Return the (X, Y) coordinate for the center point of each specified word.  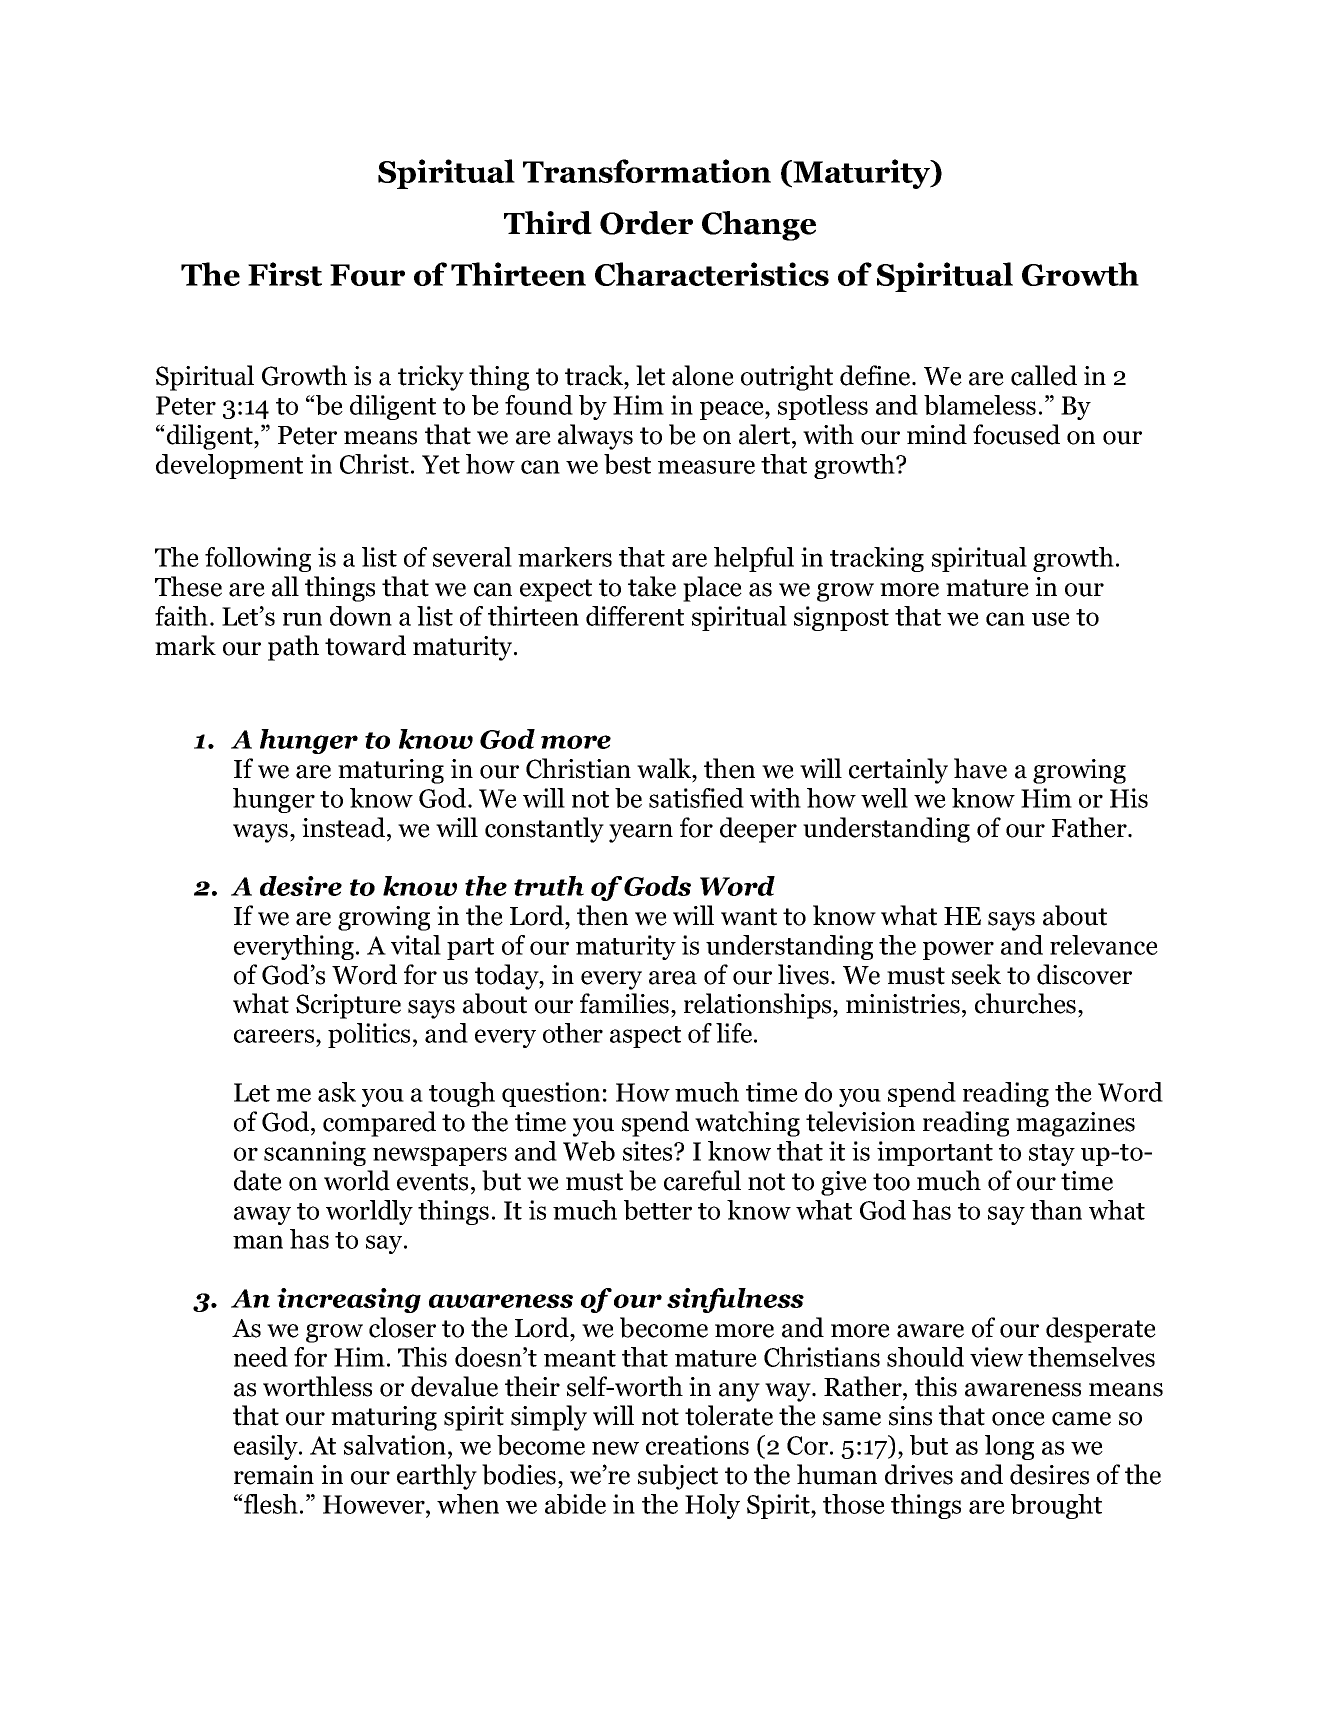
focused (1016, 434)
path (293, 648)
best (627, 464)
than (1056, 1210)
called (1044, 375)
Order (646, 223)
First (285, 274)
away (262, 1215)
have (980, 768)
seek (976, 974)
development (229, 466)
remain (274, 1475)
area (673, 978)
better (658, 1210)
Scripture (348, 1006)
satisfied (696, 798)
